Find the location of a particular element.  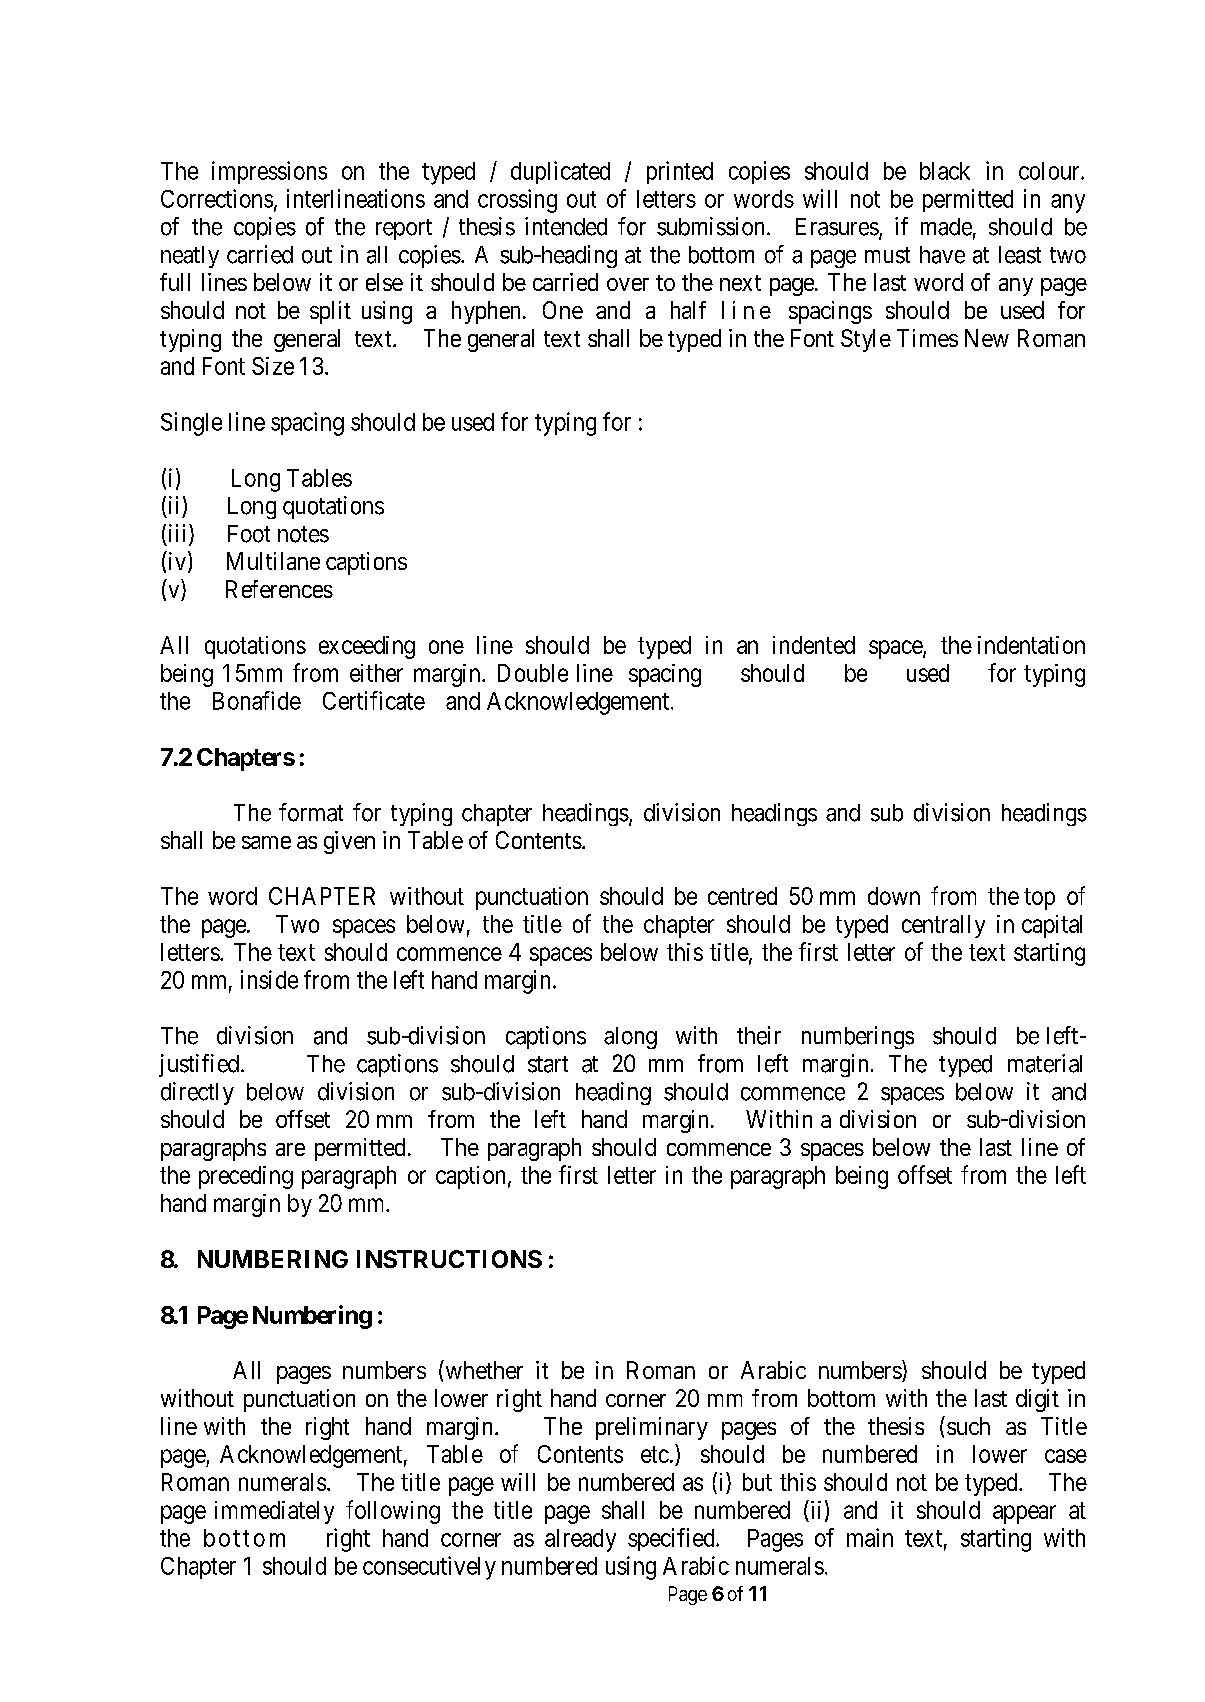

their is located at coordinates (759, 1035).
